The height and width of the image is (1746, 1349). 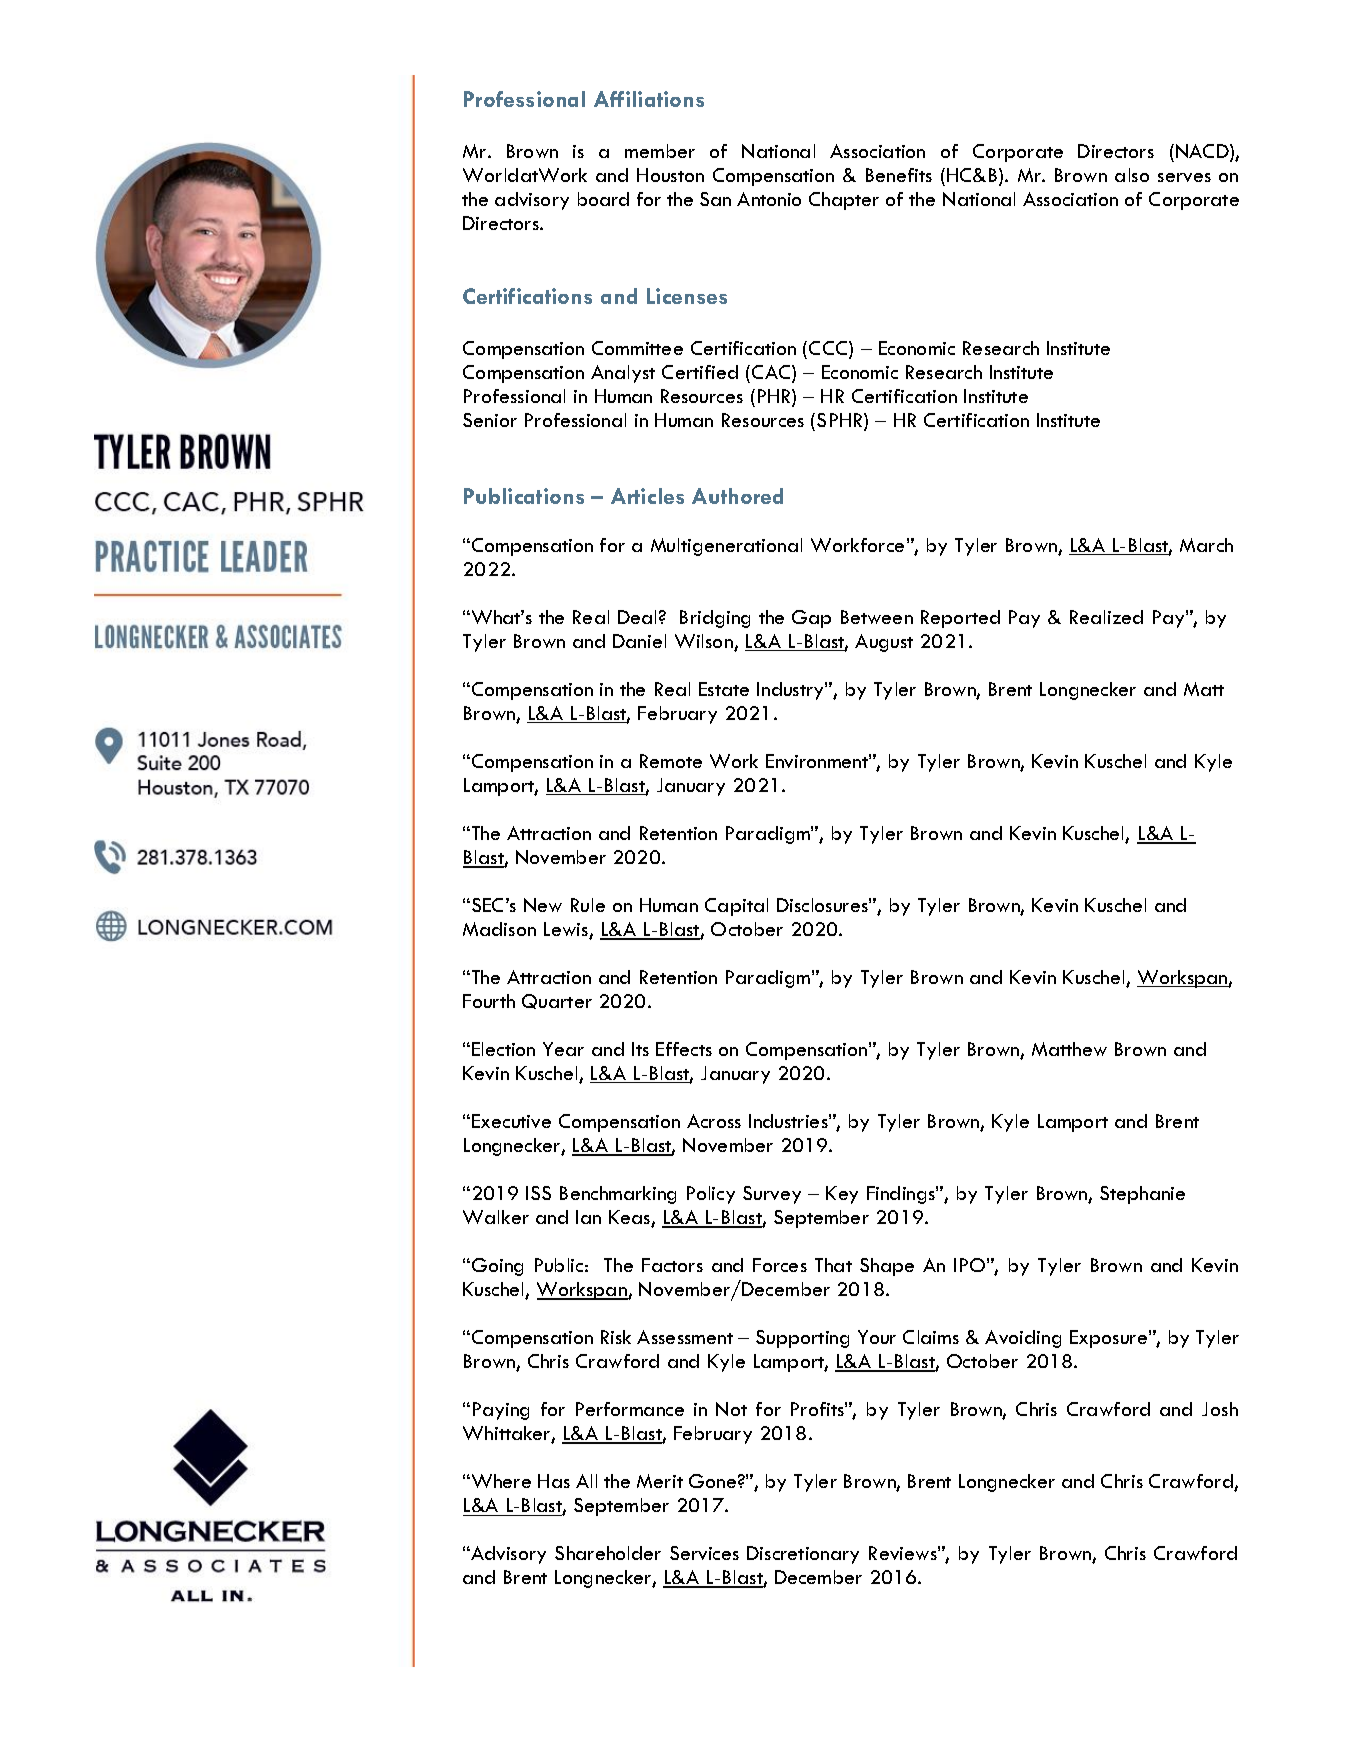 I want to click on Year, so click(x=563, y=1049).
